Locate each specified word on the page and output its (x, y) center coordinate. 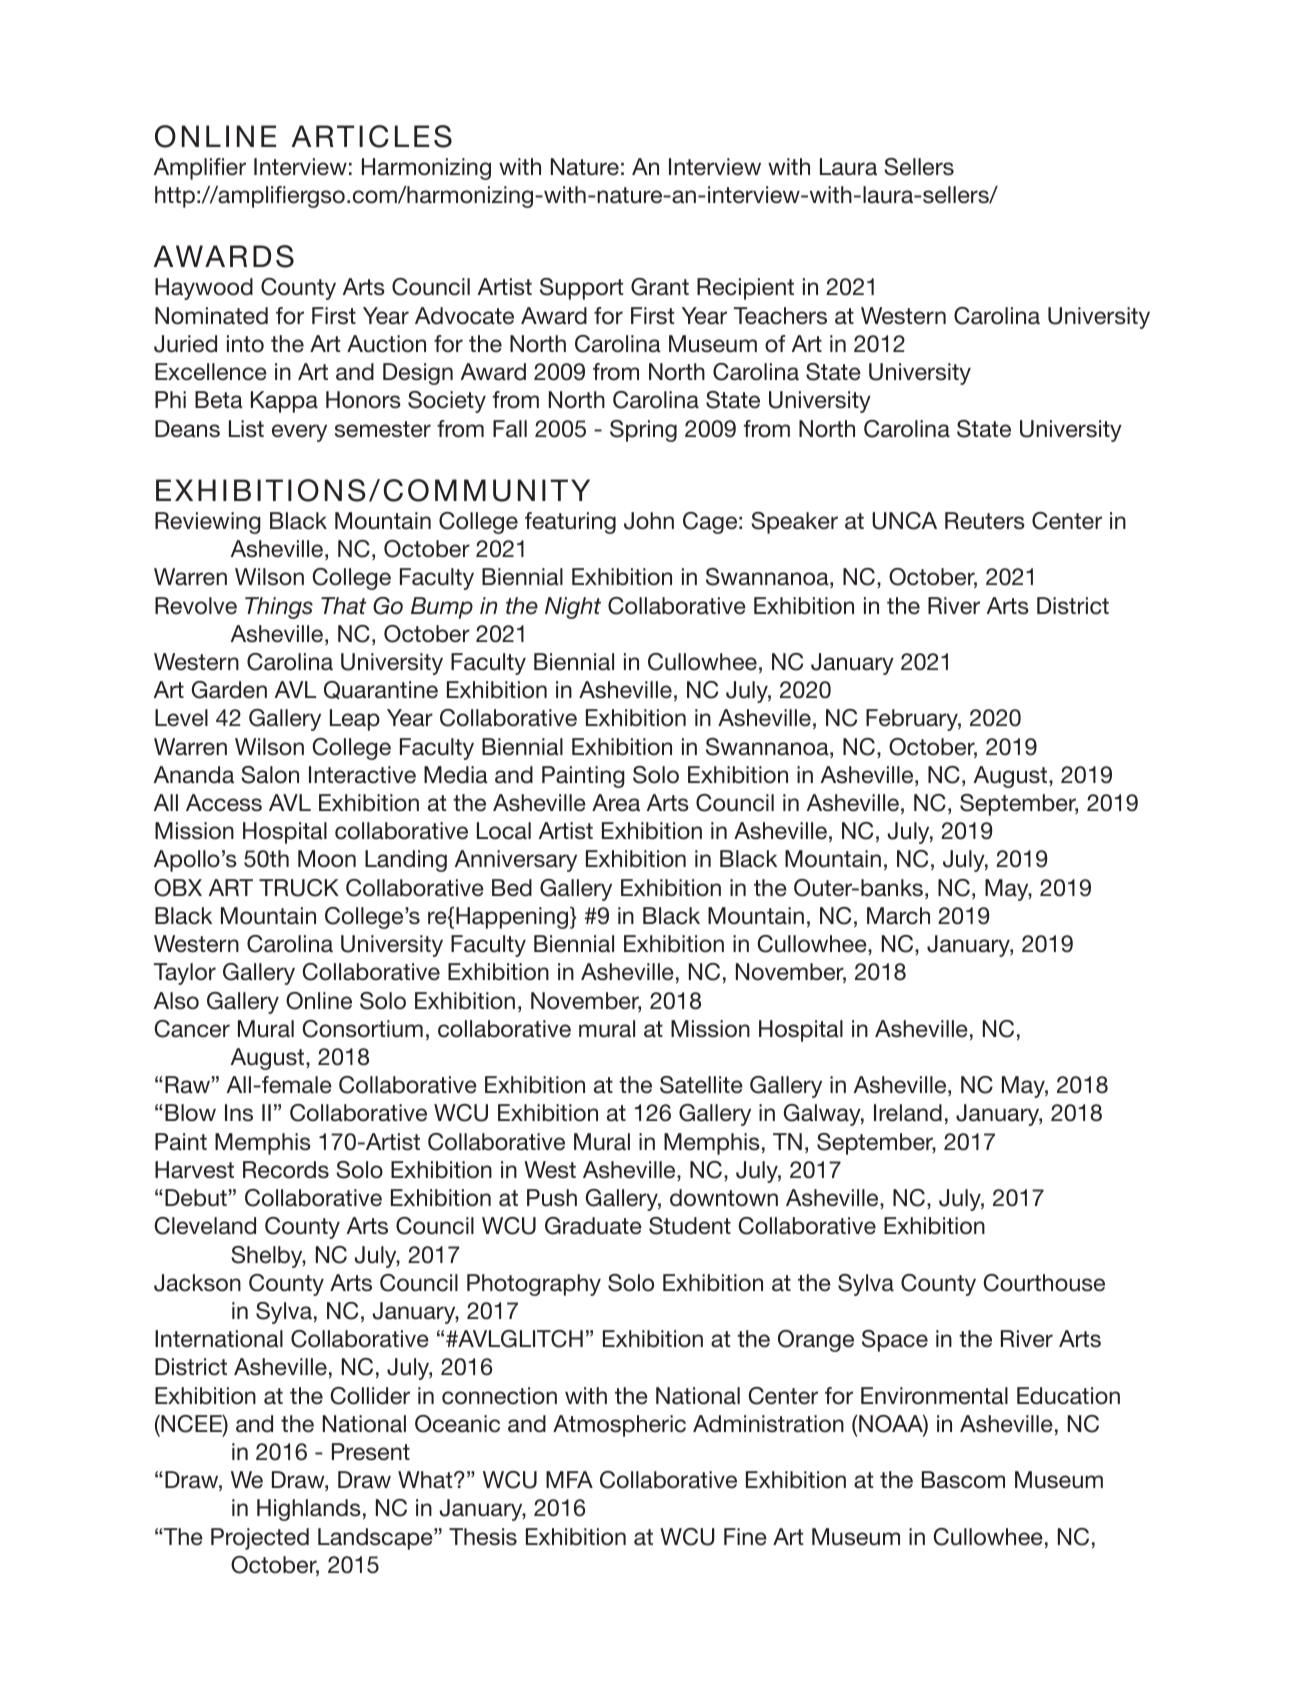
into (245, 344)
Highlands (309, 1510)
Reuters (985, 521)
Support (581, 289)
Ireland (908, 1113)
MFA (569, 1479)
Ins (239, 1113)
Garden (229, 690)
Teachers (780, 316)
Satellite (701, 1085)
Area (616, 803)
